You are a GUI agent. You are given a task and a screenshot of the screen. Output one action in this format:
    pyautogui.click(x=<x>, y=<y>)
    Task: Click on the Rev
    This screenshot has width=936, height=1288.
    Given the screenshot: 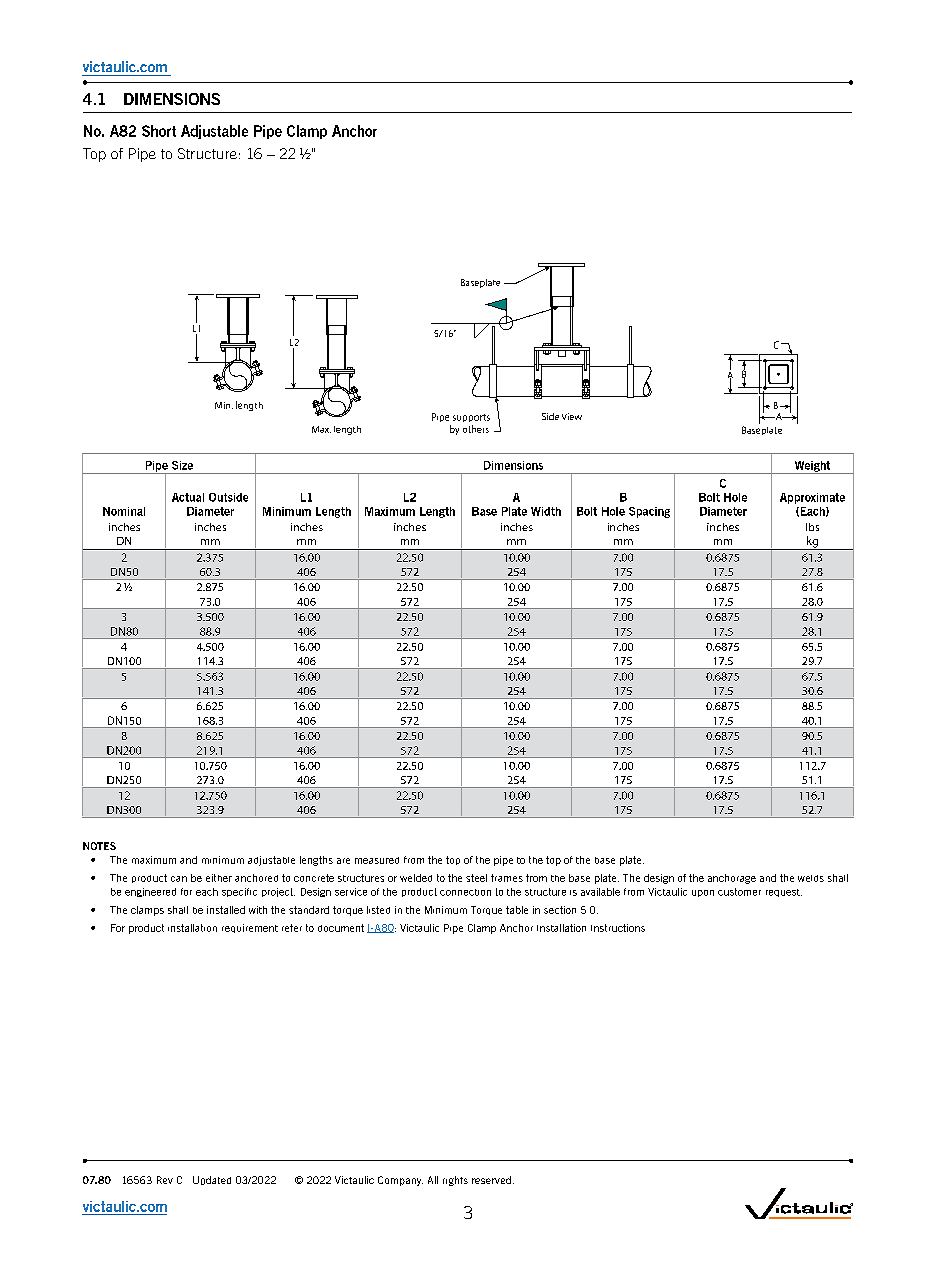 What is the action you would take?
    pyautogui.click(x=165, y=1180)
